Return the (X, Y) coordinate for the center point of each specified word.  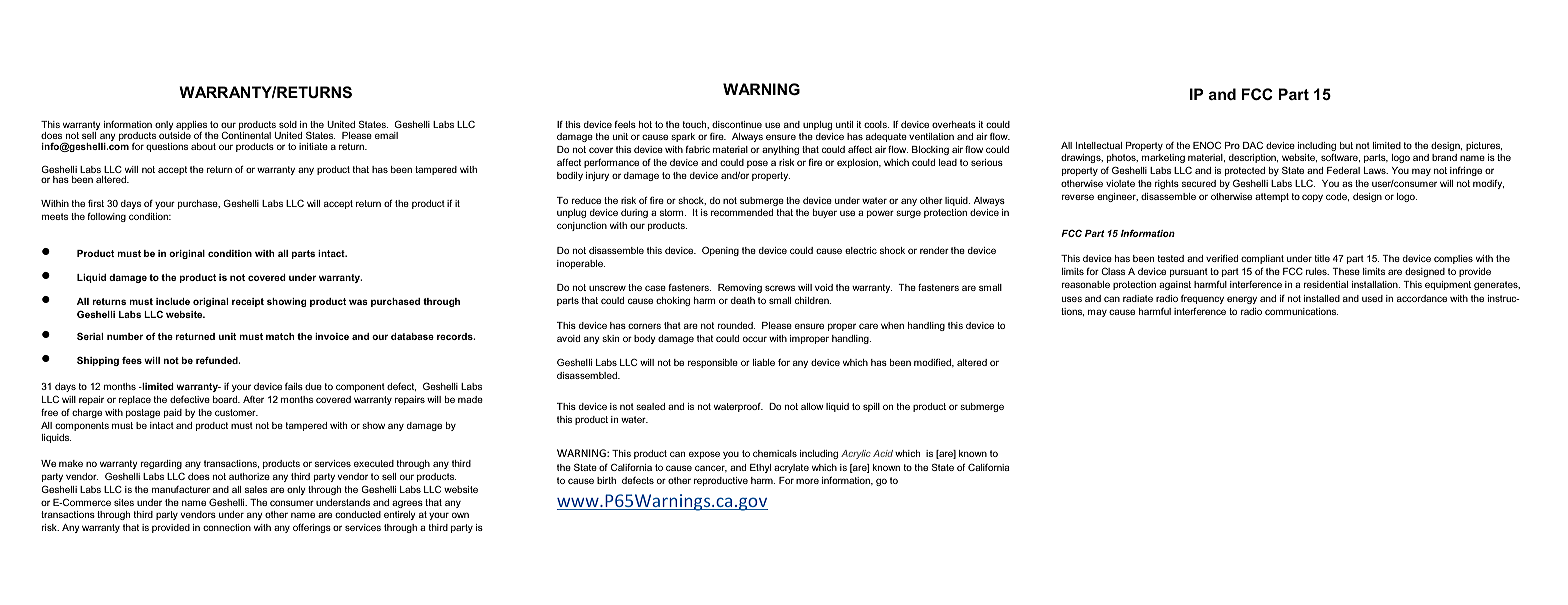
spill (871, 407)
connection (227, 527)
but (1346, 145)
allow (812, 406)
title (1322, 258)
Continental (246, 135)
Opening (720, 251)
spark (683, 137)
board (226, 399)
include (173, 301)
